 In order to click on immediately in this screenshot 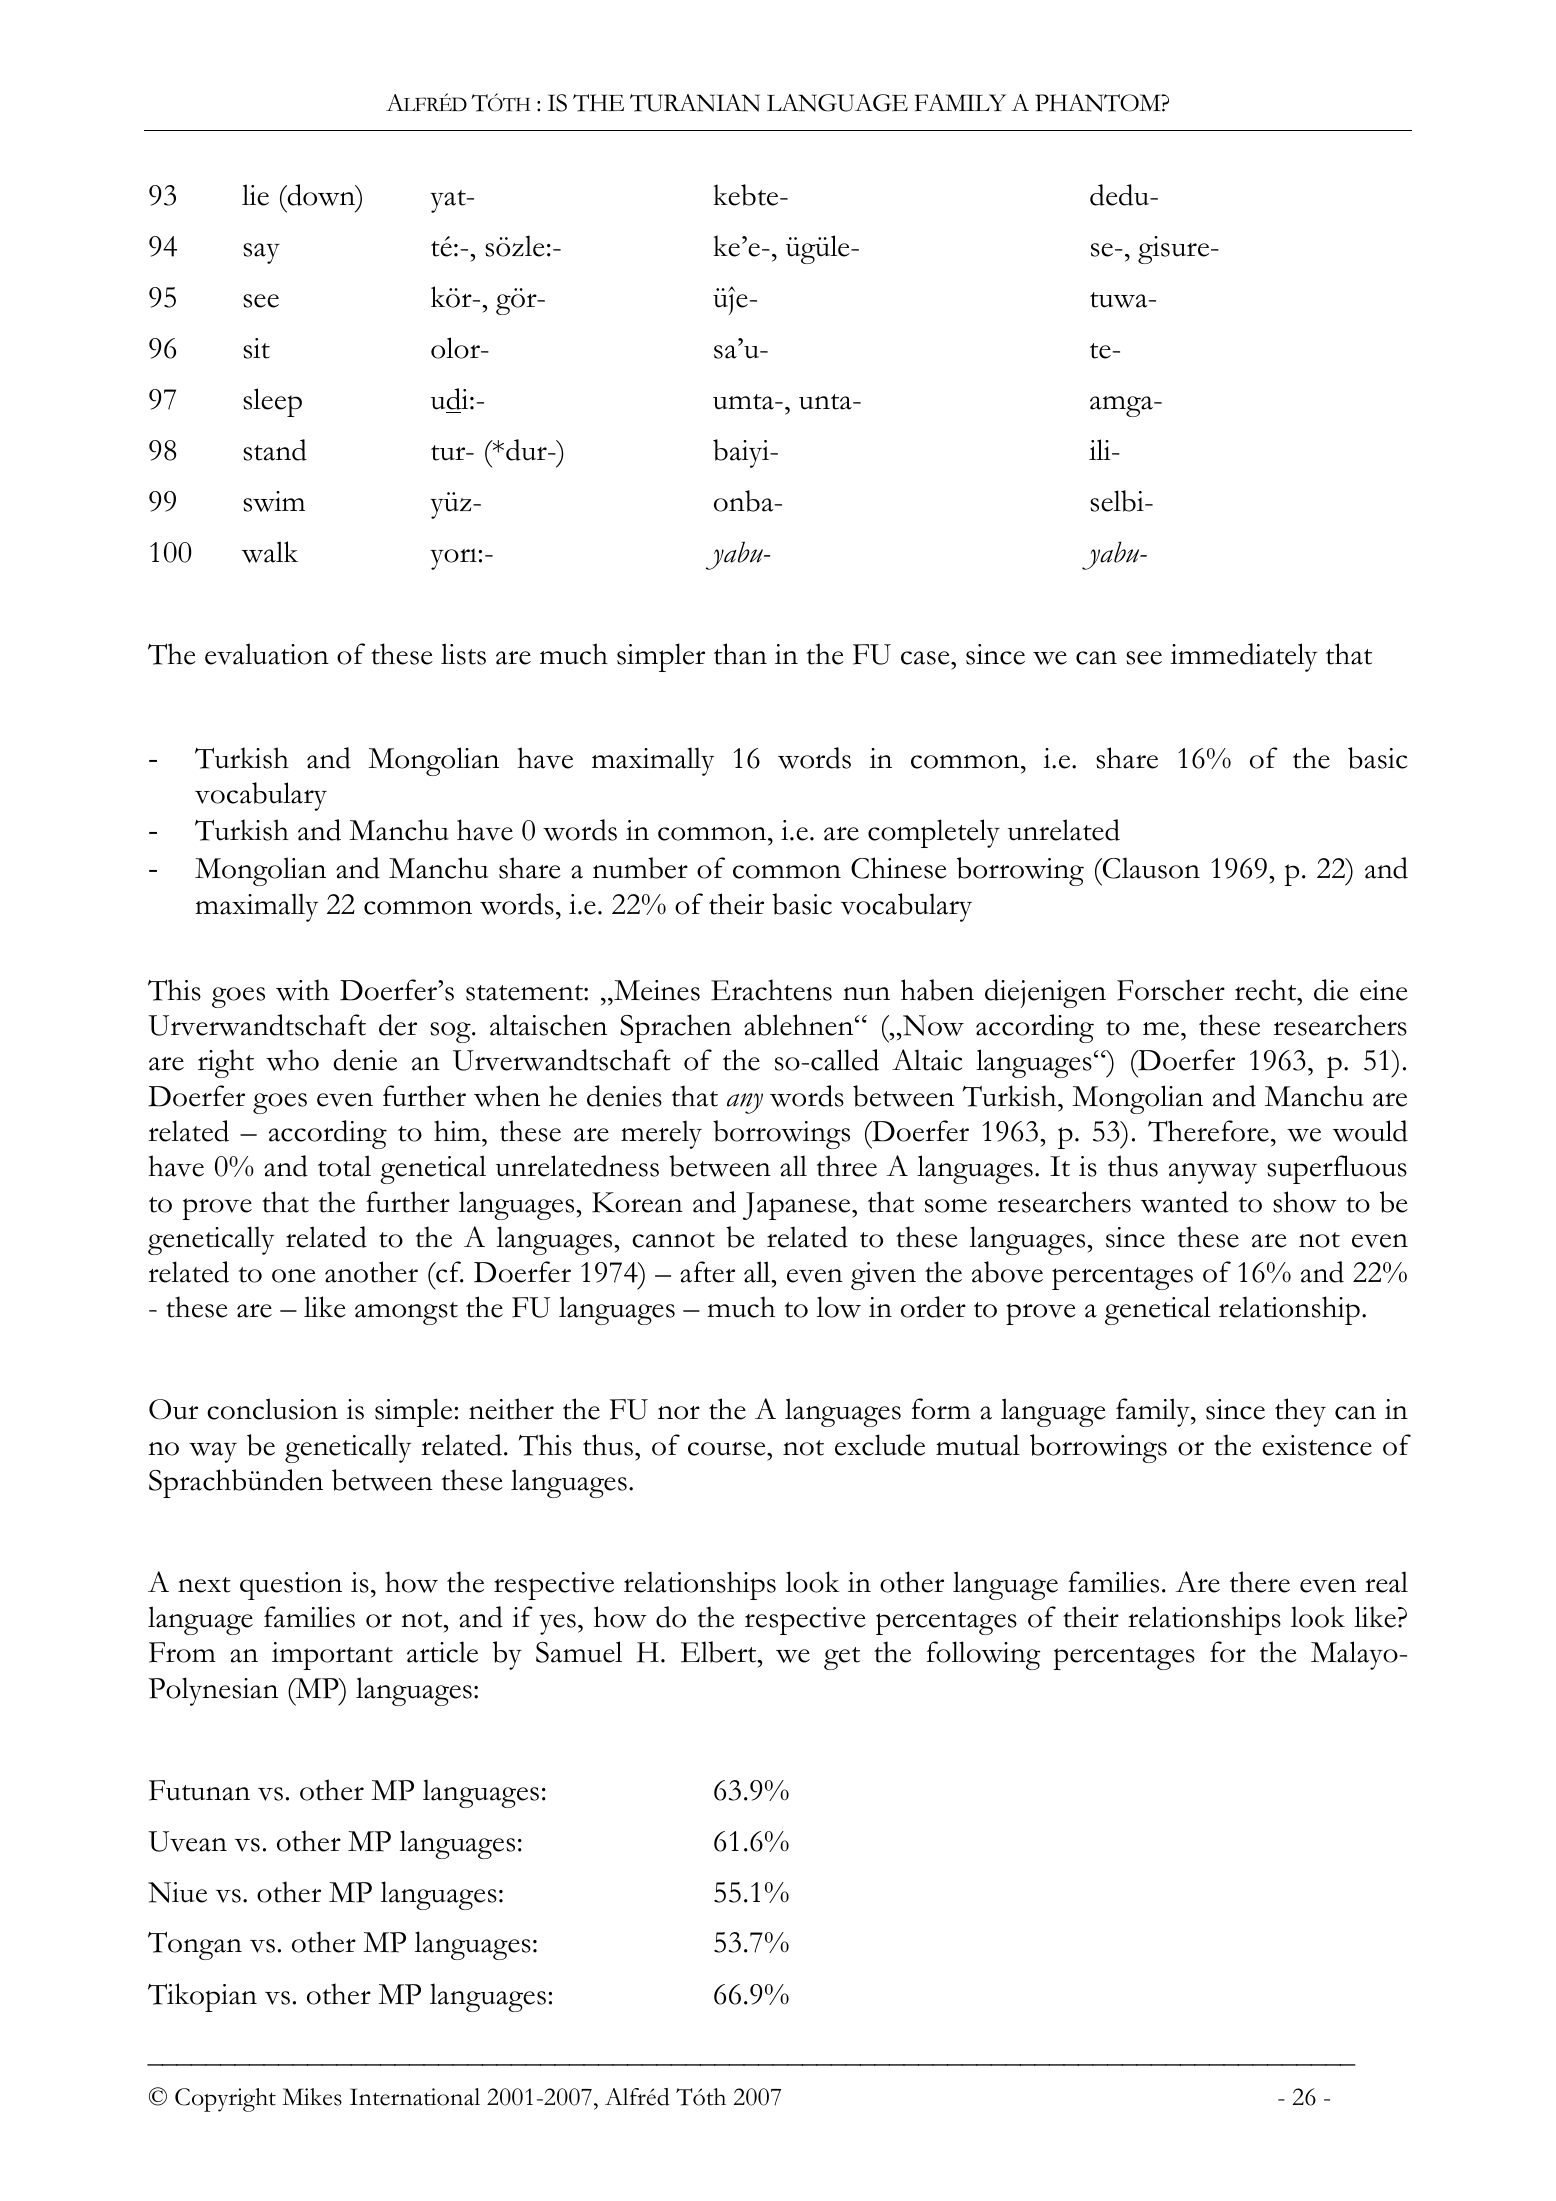, I will do `click(1243, 657)`.
